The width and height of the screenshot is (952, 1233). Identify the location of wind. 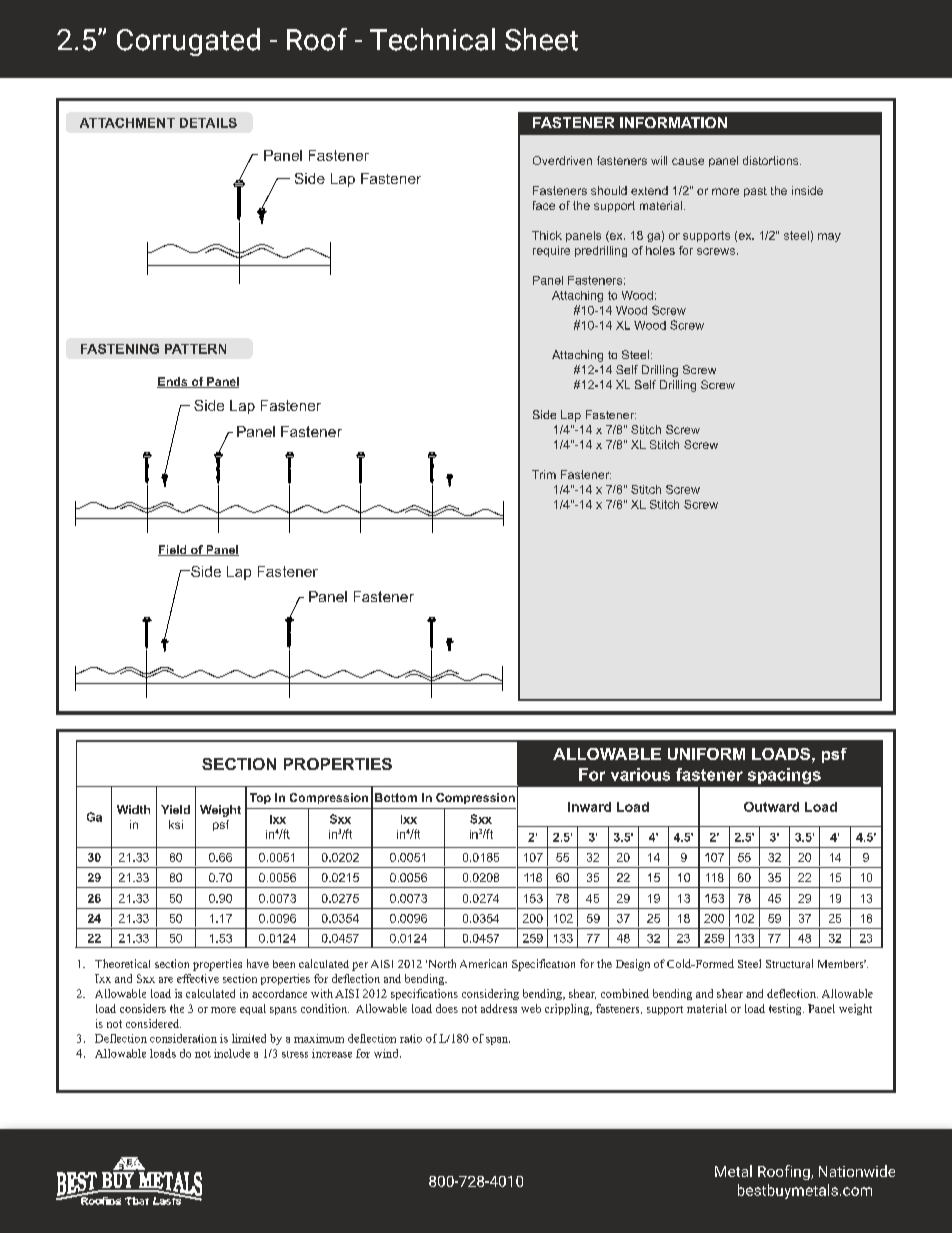
(387, 1053).
